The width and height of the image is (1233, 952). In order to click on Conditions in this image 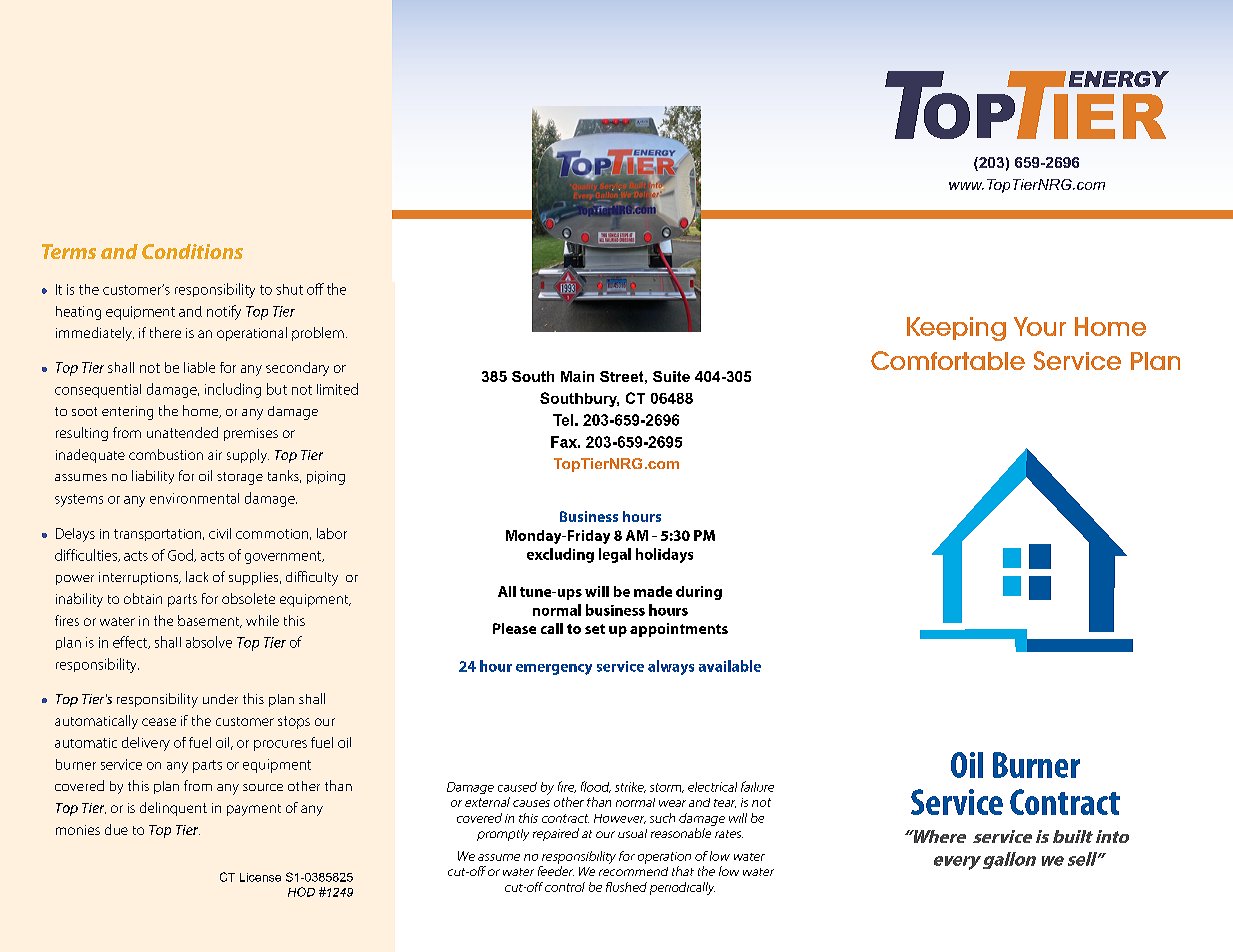, I will do `click(192, 251)`.
